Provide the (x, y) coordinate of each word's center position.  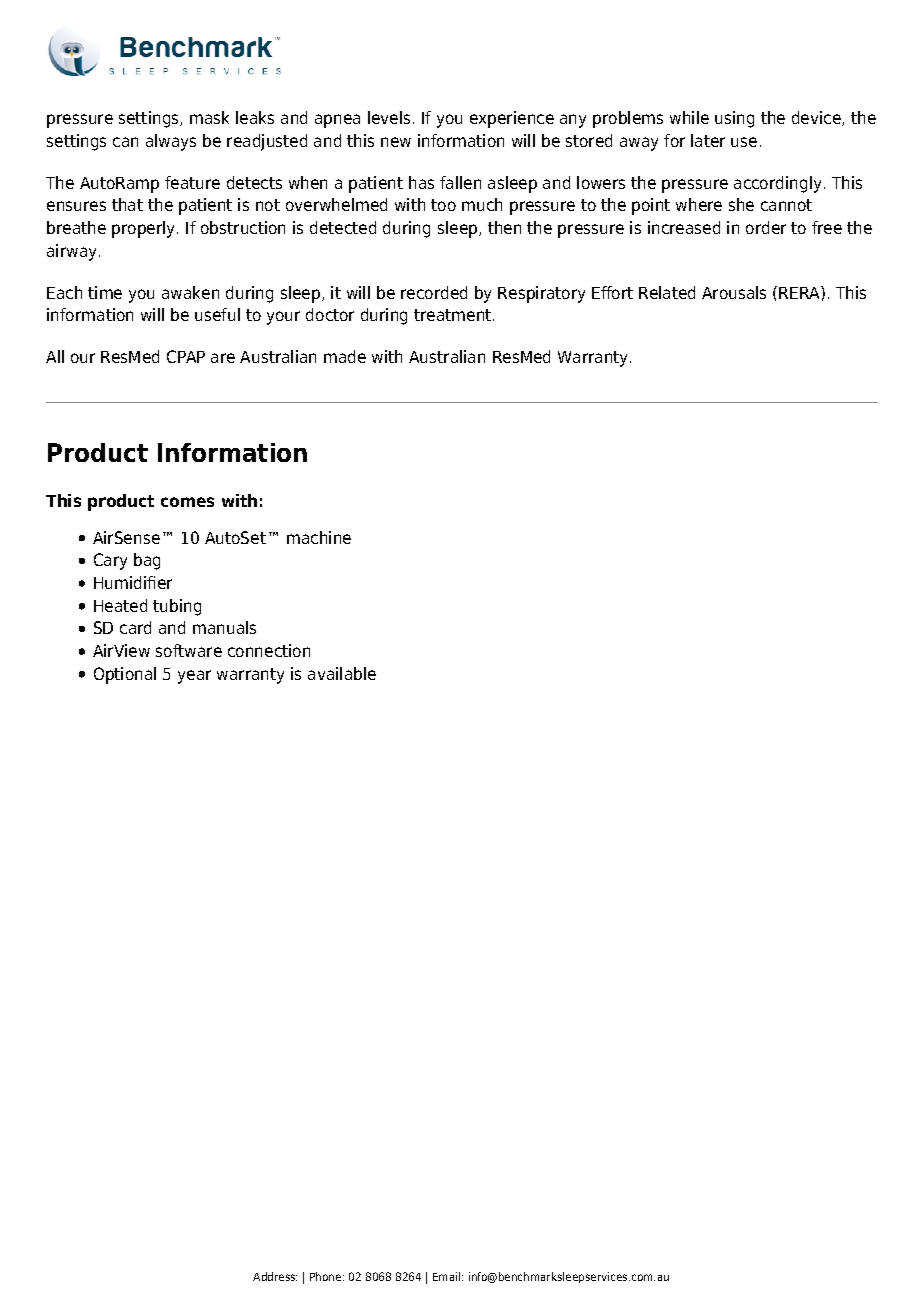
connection (269, 650)
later (708, 140)
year (194, 677)
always (171, 142)
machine (319, 537)
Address (275, 1276)
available (342, 673)
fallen (460, 182)
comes (187, 502)
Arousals (734, 292)
